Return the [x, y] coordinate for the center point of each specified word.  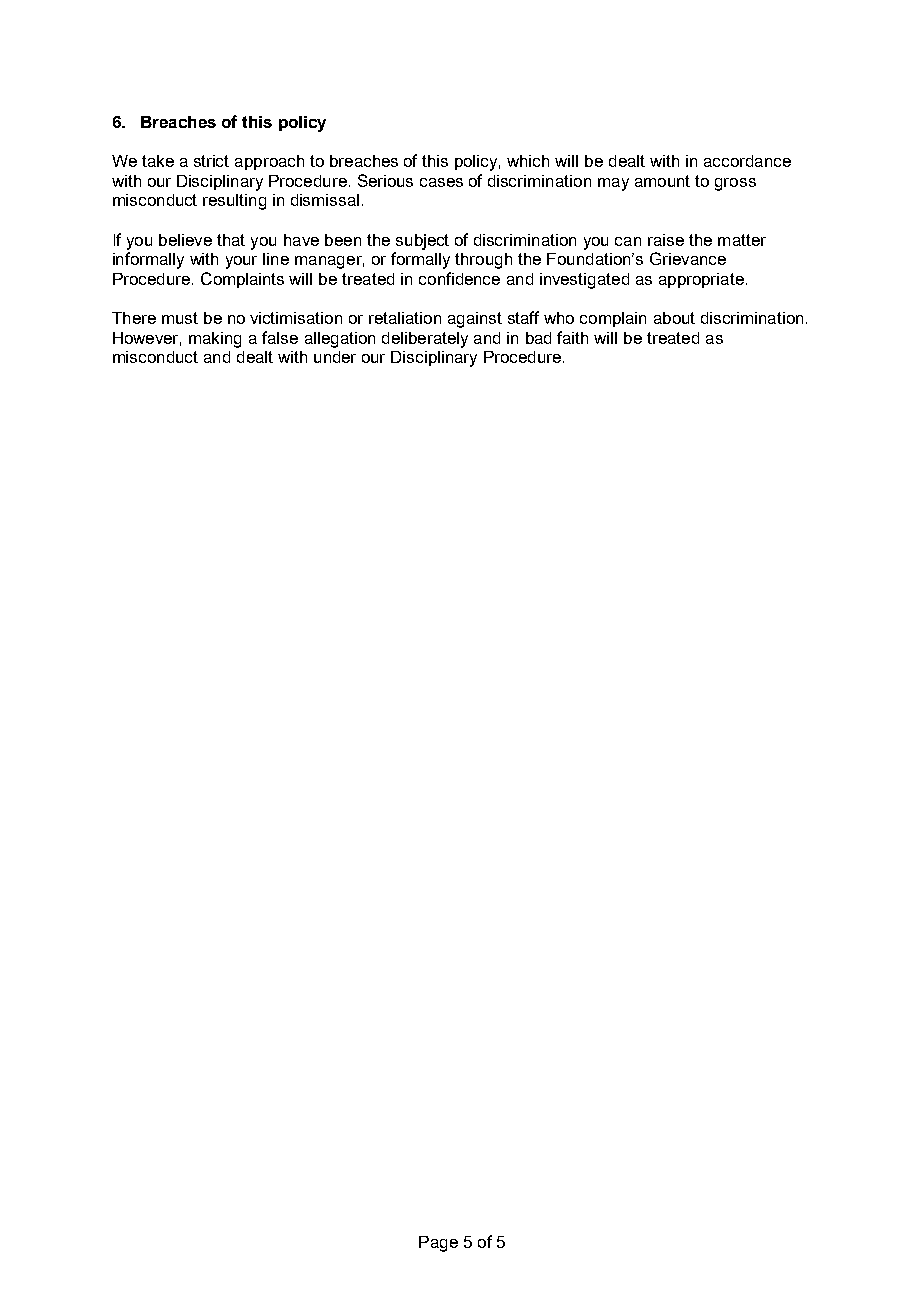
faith [572, 337]
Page [438, 1244]
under [335, 357]
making [215, 340]
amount [662, 181]
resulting [234, 202]
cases [441, 182]
